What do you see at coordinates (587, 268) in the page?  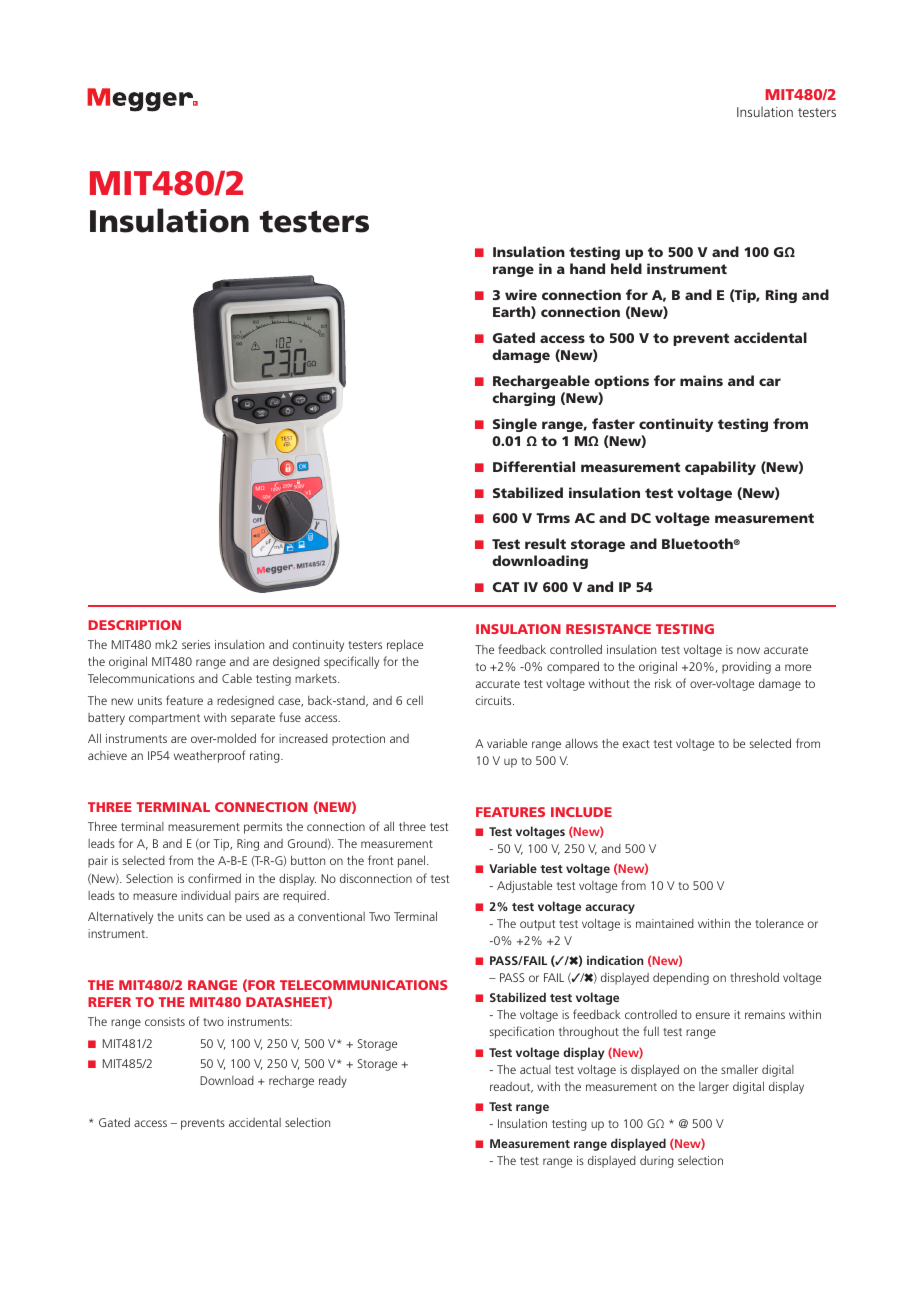 I see `hand` at bounding box center [587, 268].
